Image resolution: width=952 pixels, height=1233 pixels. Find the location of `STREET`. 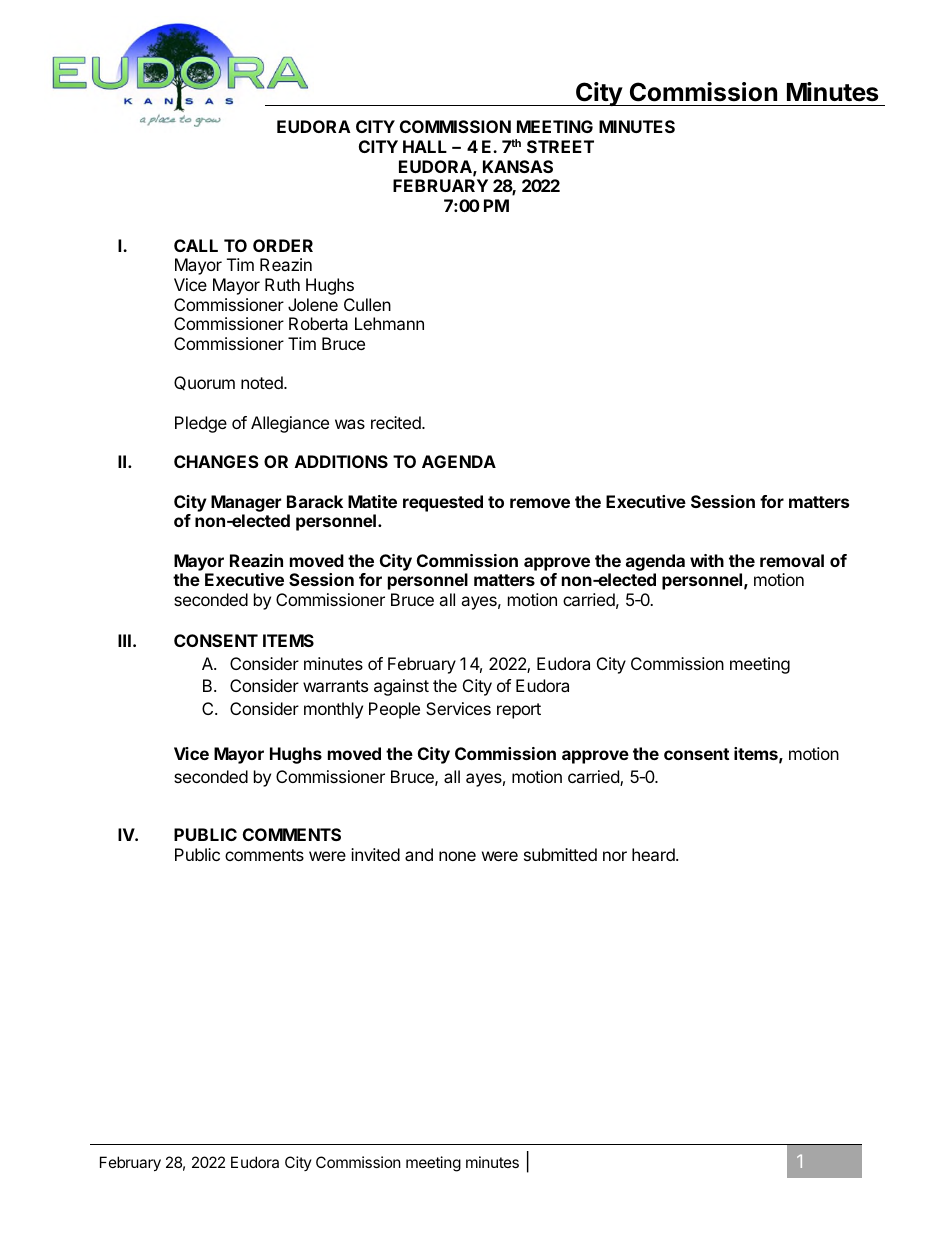

STREET is located at coordinates (560, 146).
